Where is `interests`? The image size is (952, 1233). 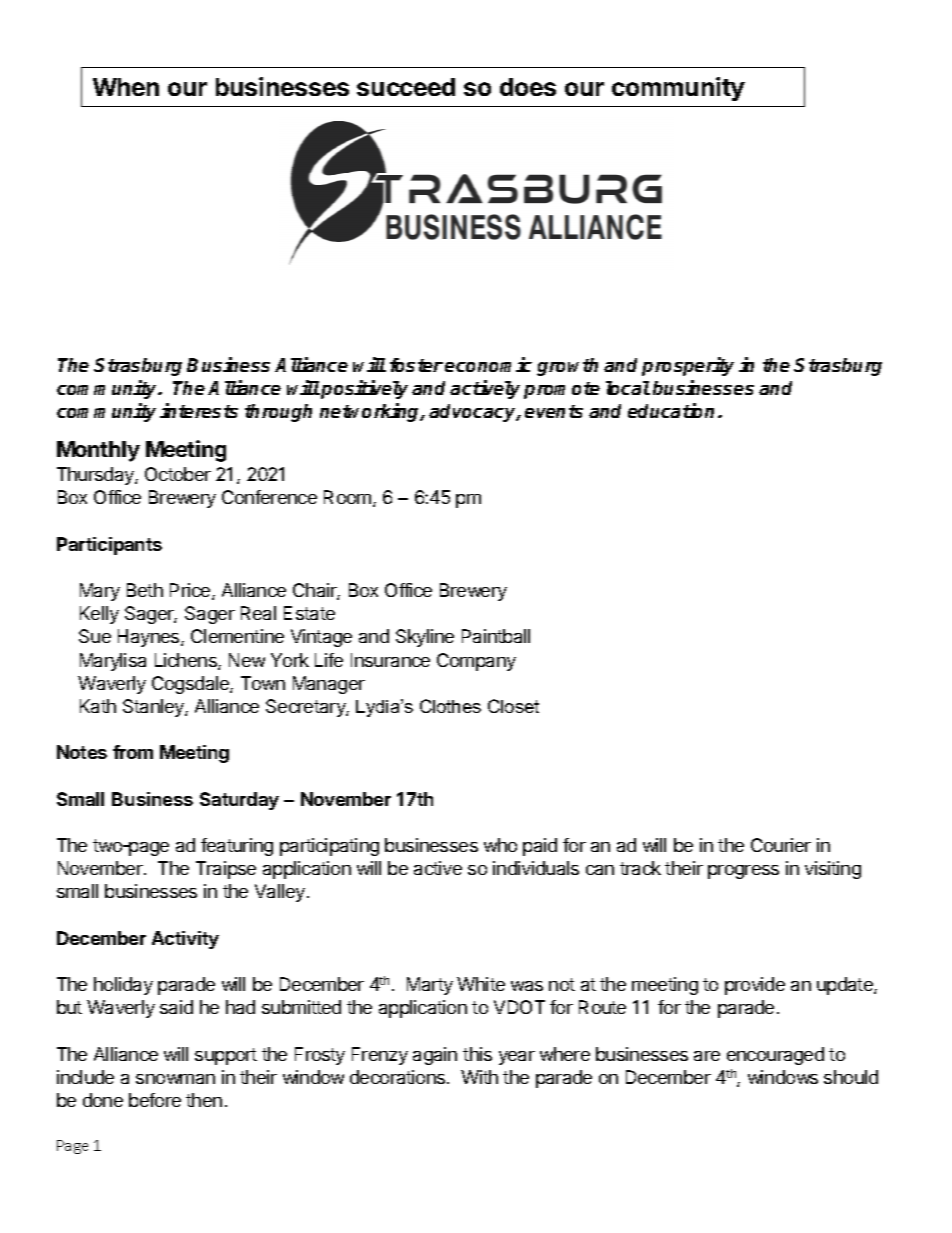
interests is located at coordinates (199, 410).
